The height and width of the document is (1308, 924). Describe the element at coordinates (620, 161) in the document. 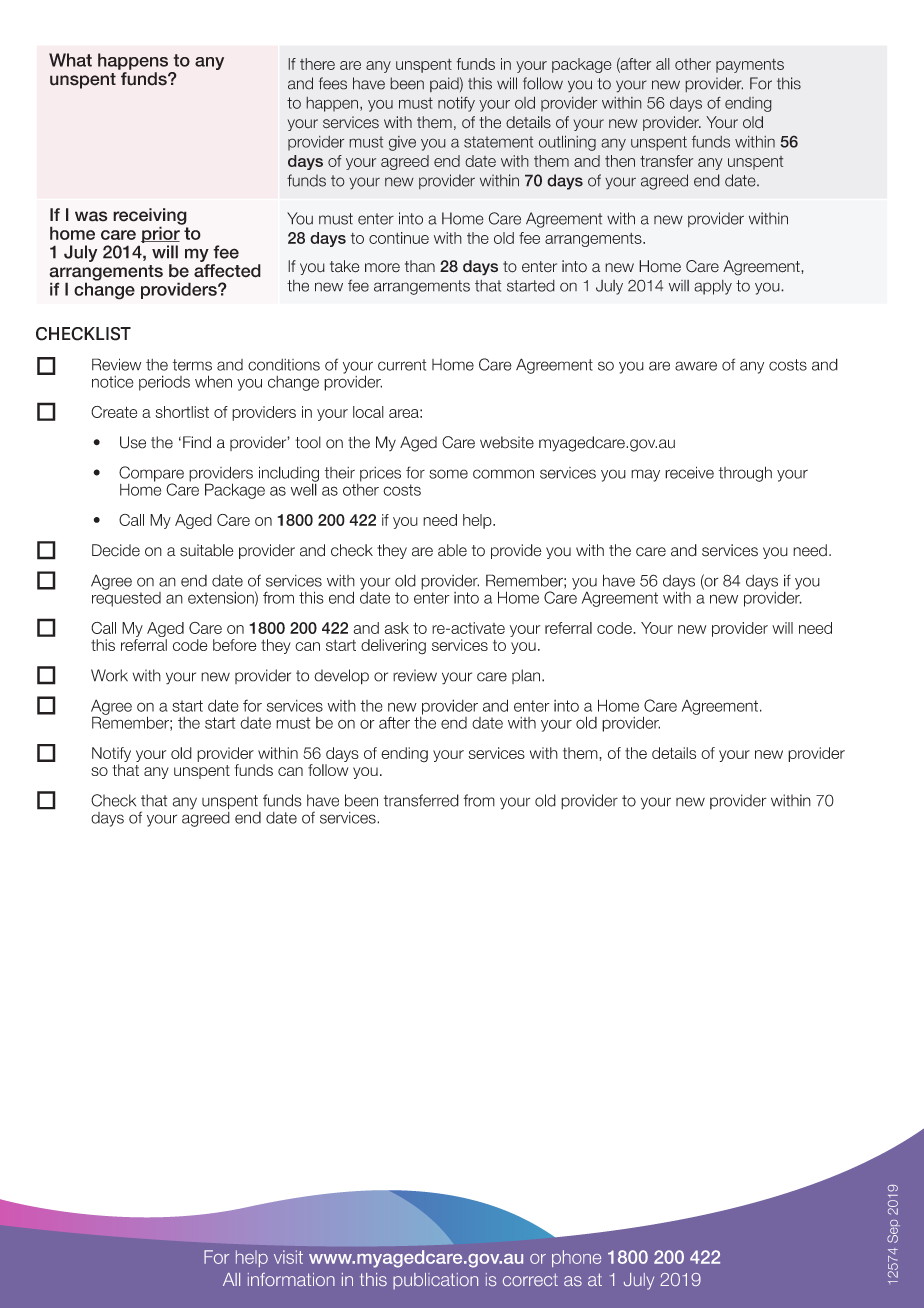

I see `then` at that location.
